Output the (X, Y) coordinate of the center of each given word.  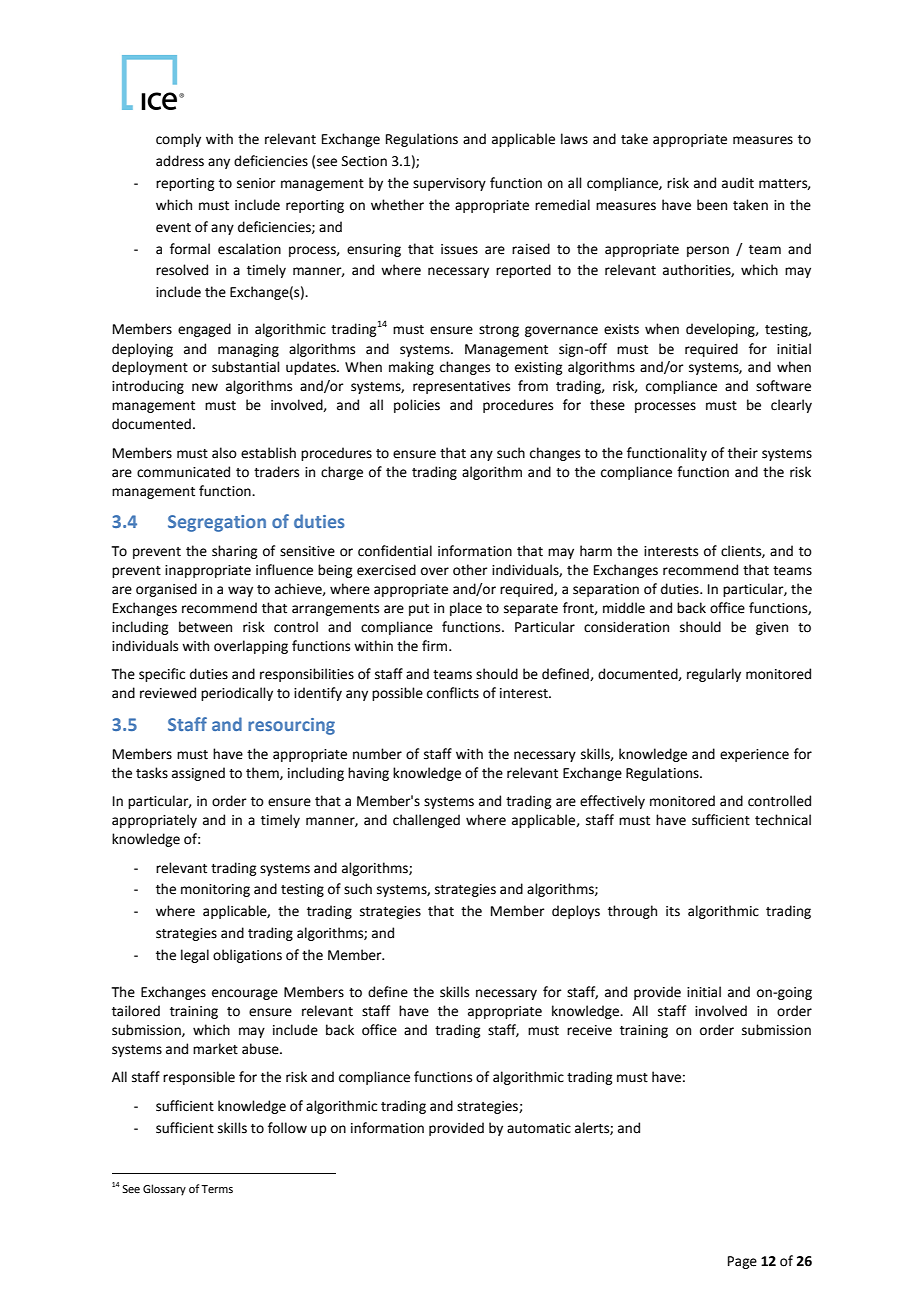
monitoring (215, 890)
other (470, 570)
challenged (426, 821)
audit (738, 183)
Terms (217, 1189)
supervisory (449, 184)
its (673, 911)
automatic (539, 1128)
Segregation (217, 523)
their (743, 453)
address (180, 161)
